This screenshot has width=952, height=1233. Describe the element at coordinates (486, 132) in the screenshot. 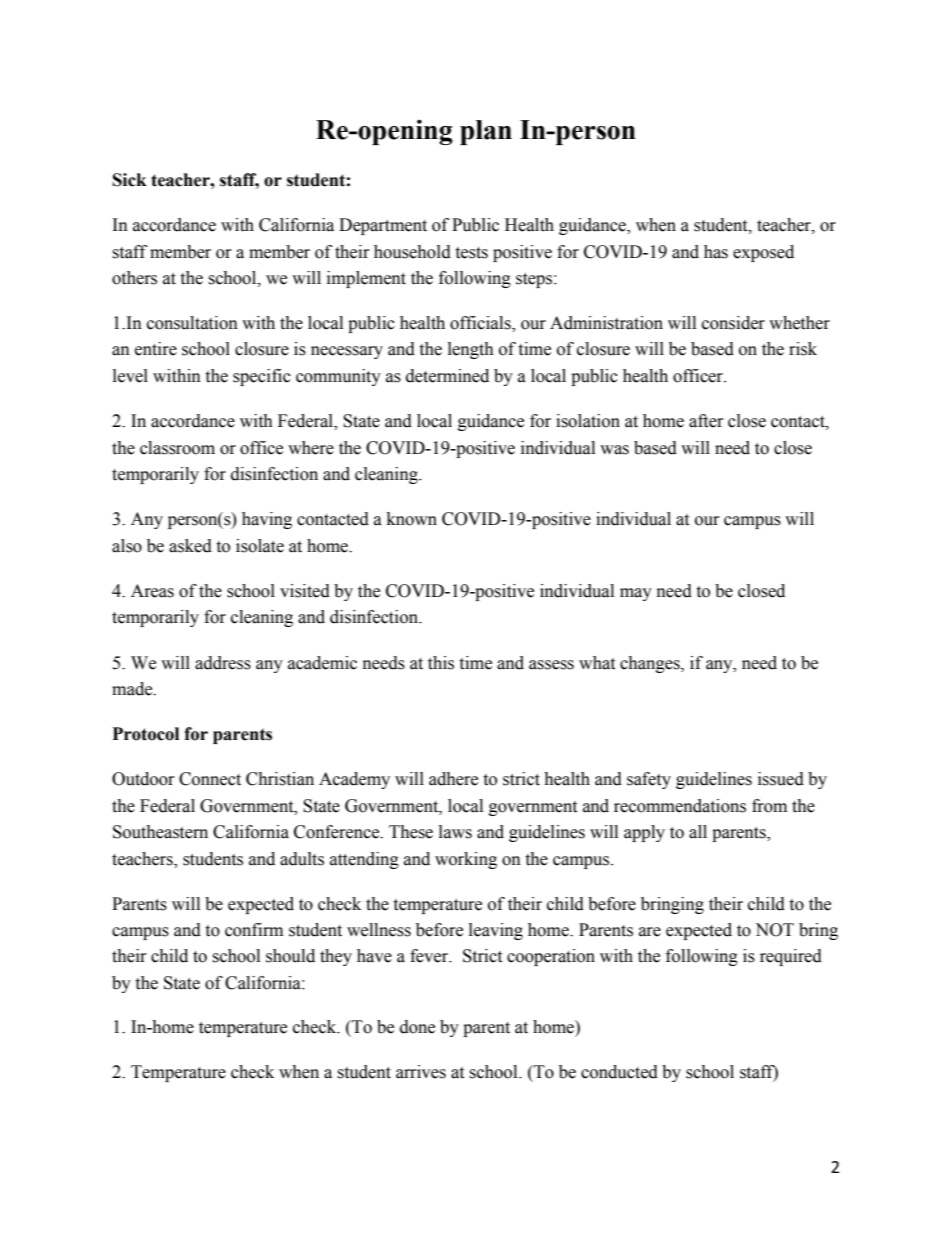

I see `plan` at that location.
